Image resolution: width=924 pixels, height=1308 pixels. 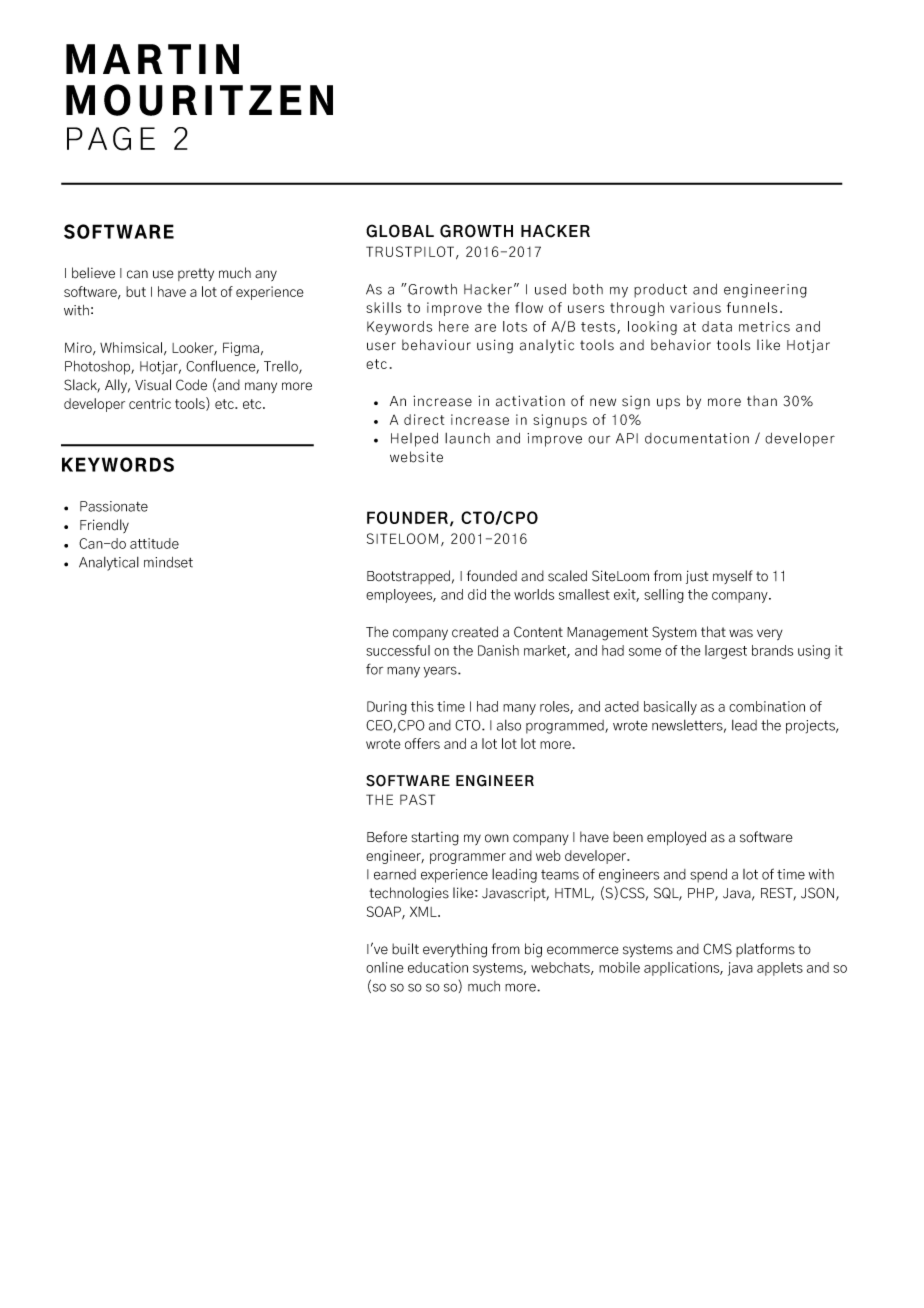 I want to click on than, so click(x=762, y=401).
